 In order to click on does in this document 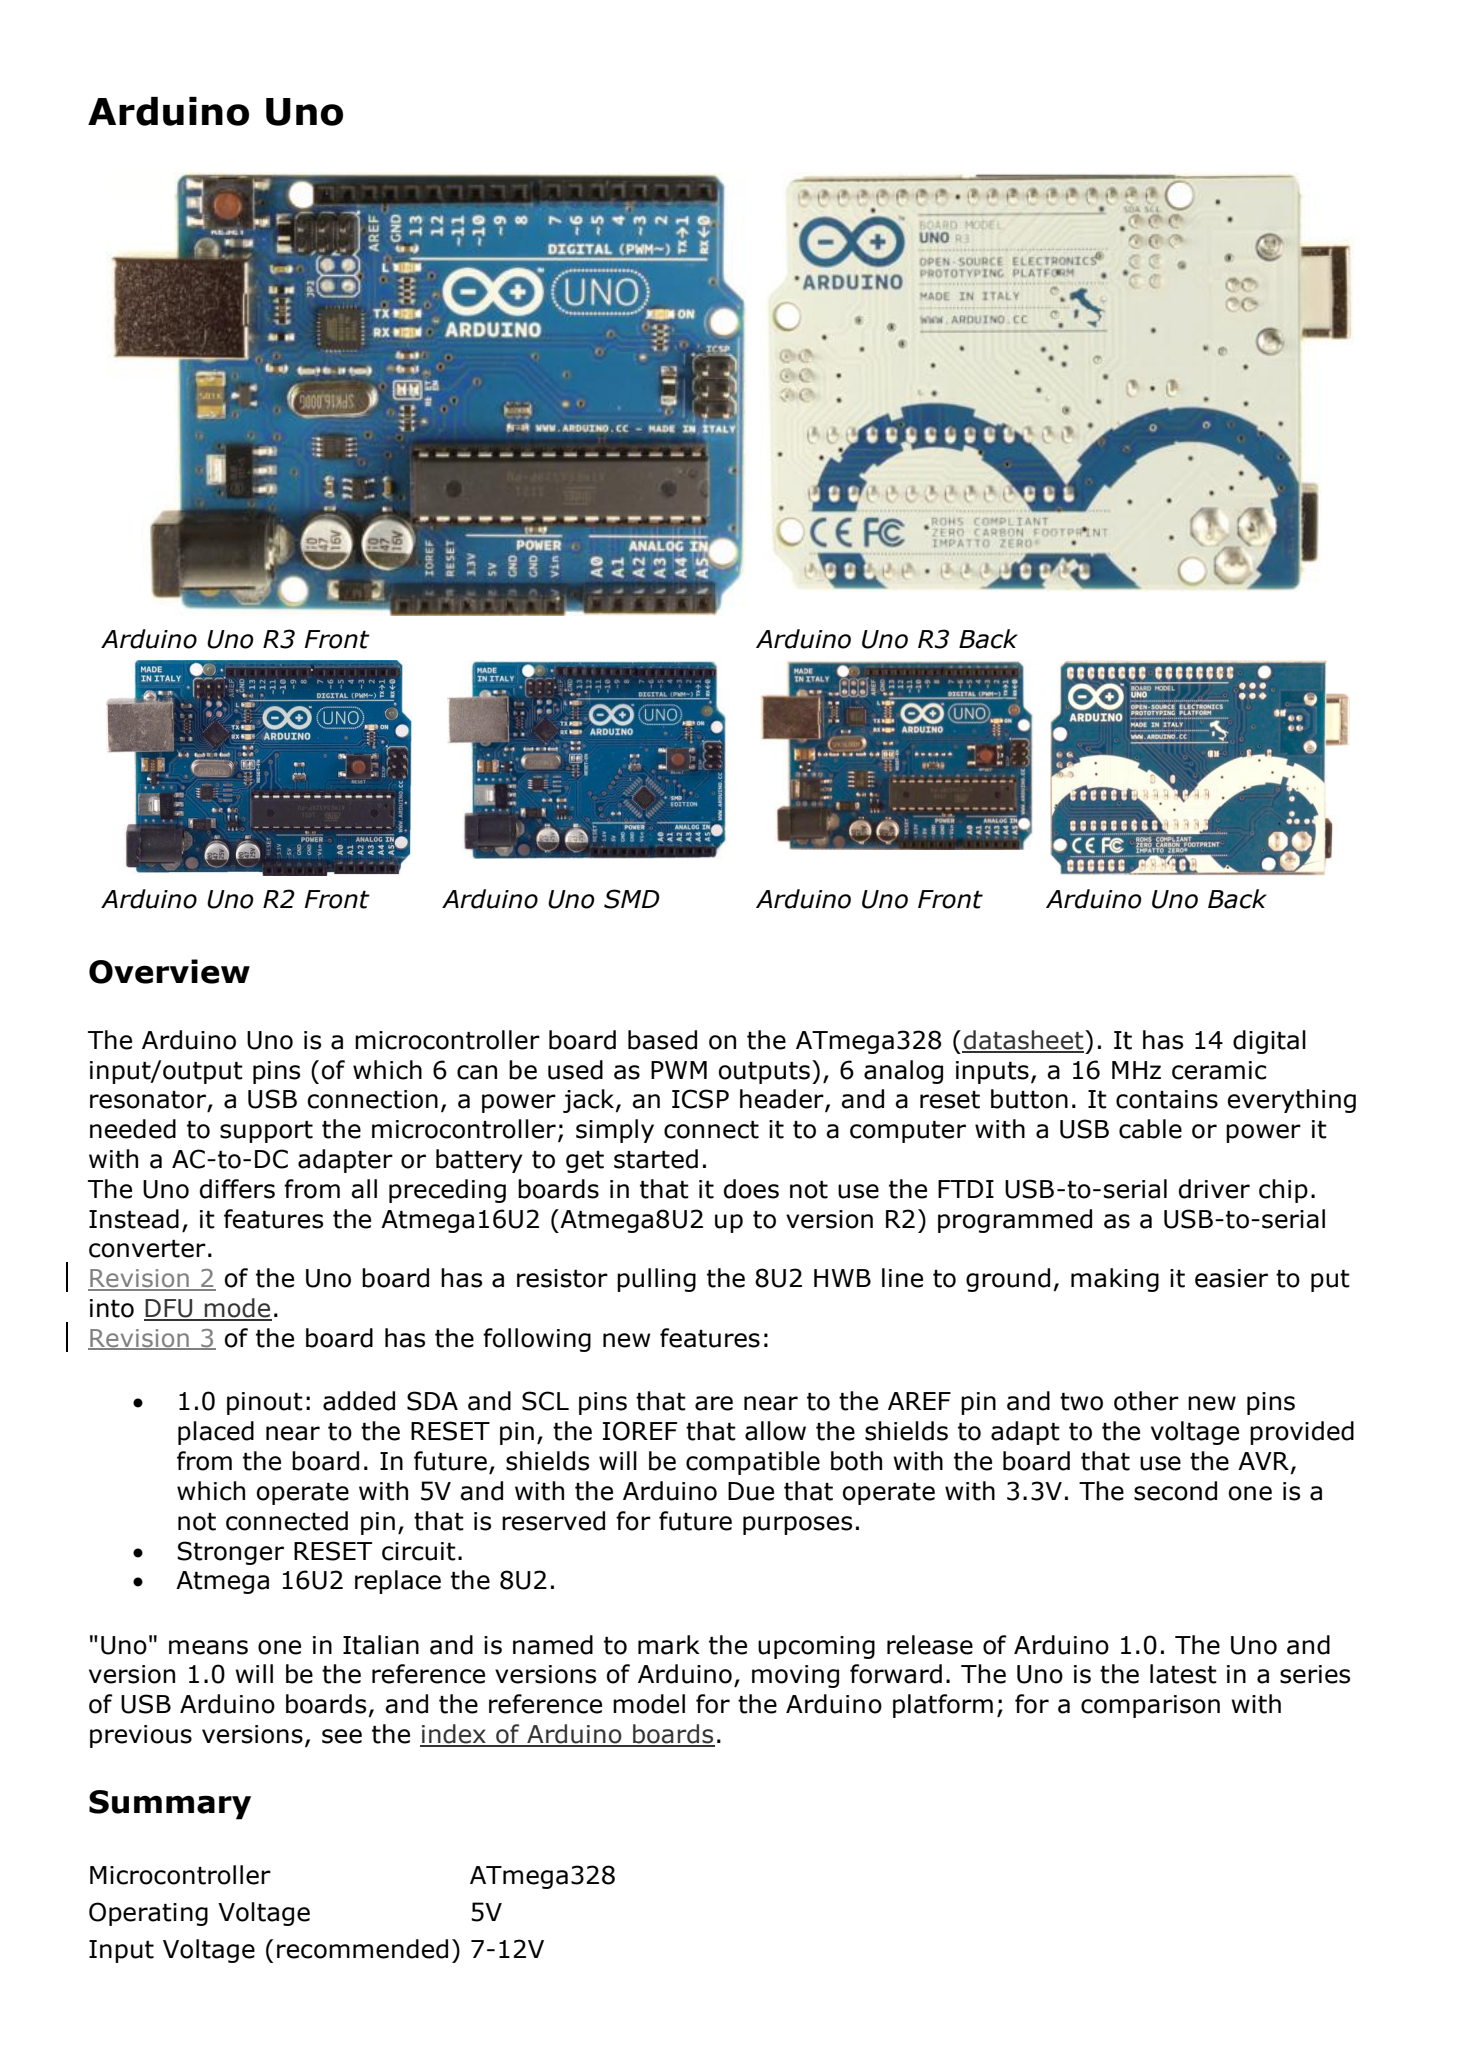, I will do `click(751, 1189)`.
